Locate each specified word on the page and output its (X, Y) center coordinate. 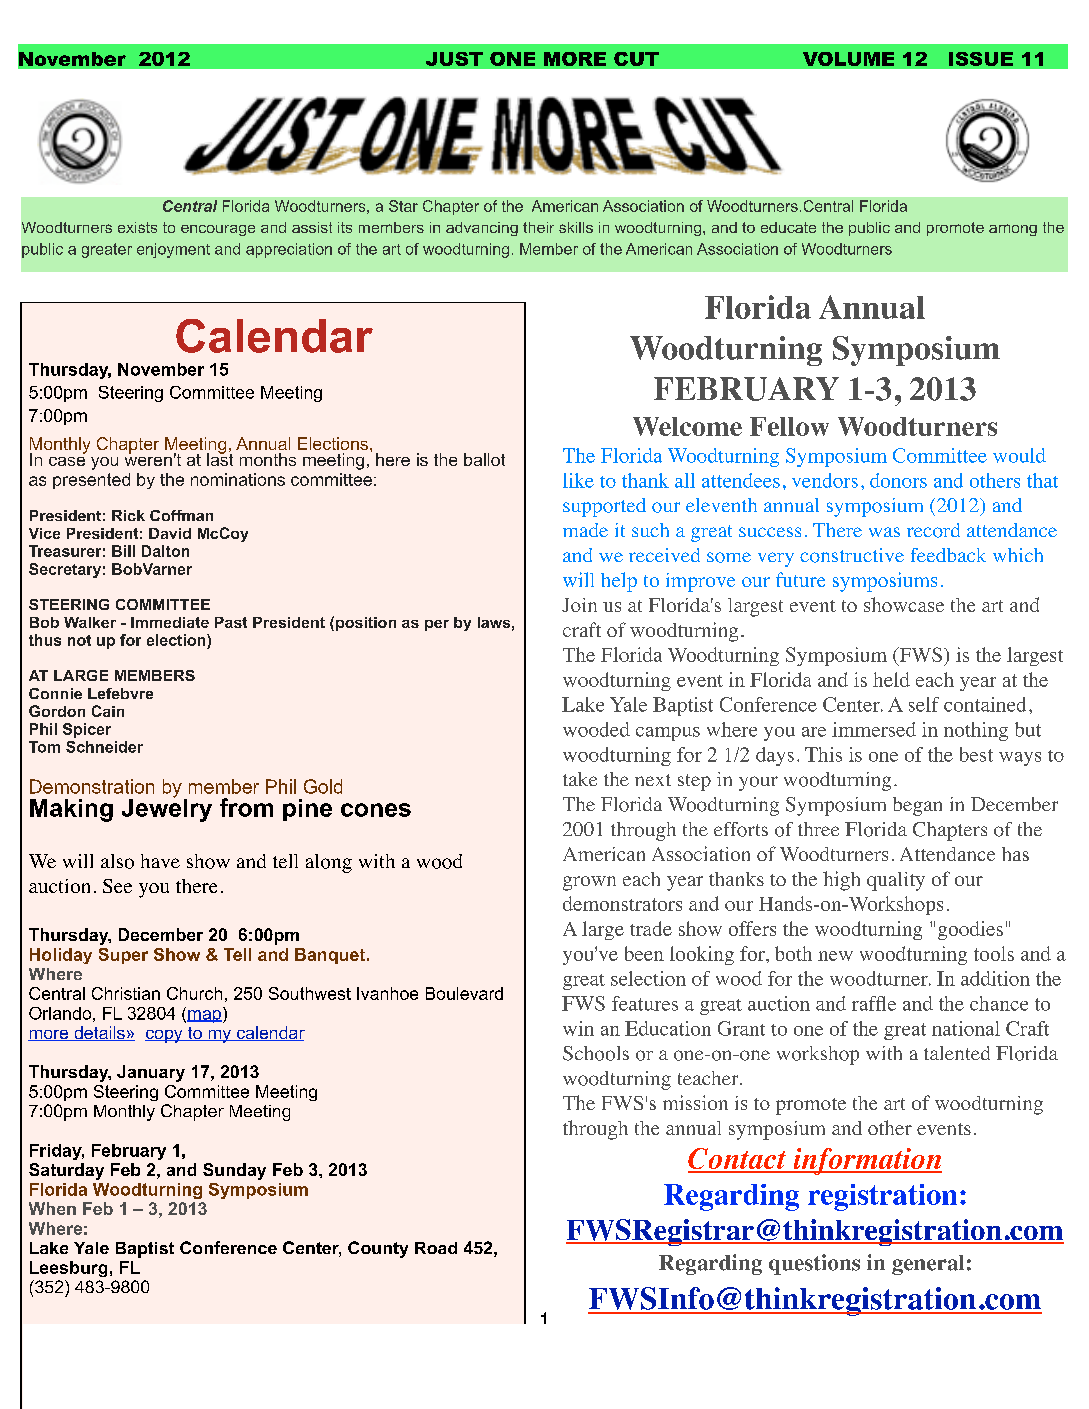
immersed (874, 729)
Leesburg (68, 1269)
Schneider (104, 747)
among (1013, 230)
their (538, 227)
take (580, 779)
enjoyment (173, 250)
